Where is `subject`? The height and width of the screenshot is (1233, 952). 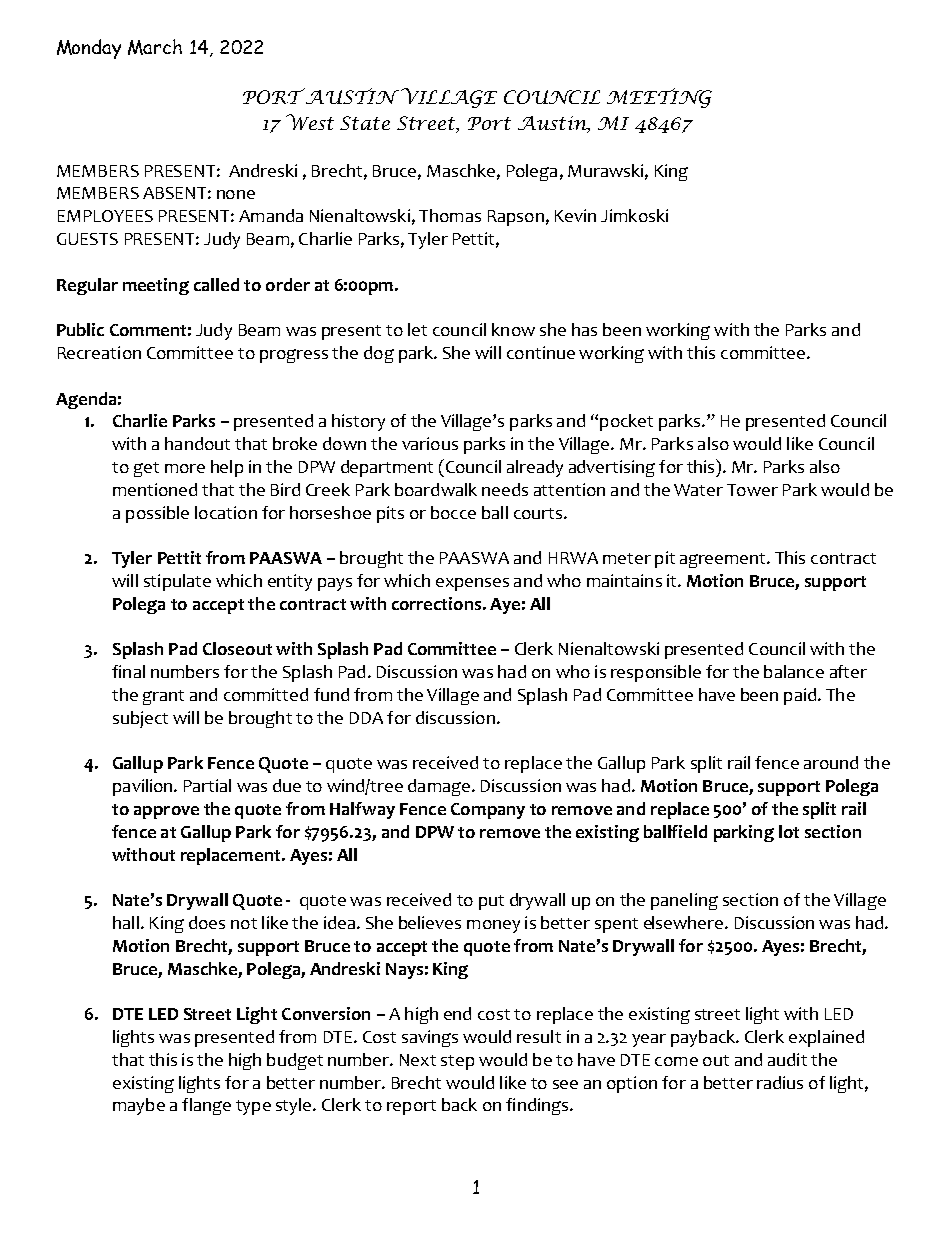 subject is located at coordinates (140, 719).
